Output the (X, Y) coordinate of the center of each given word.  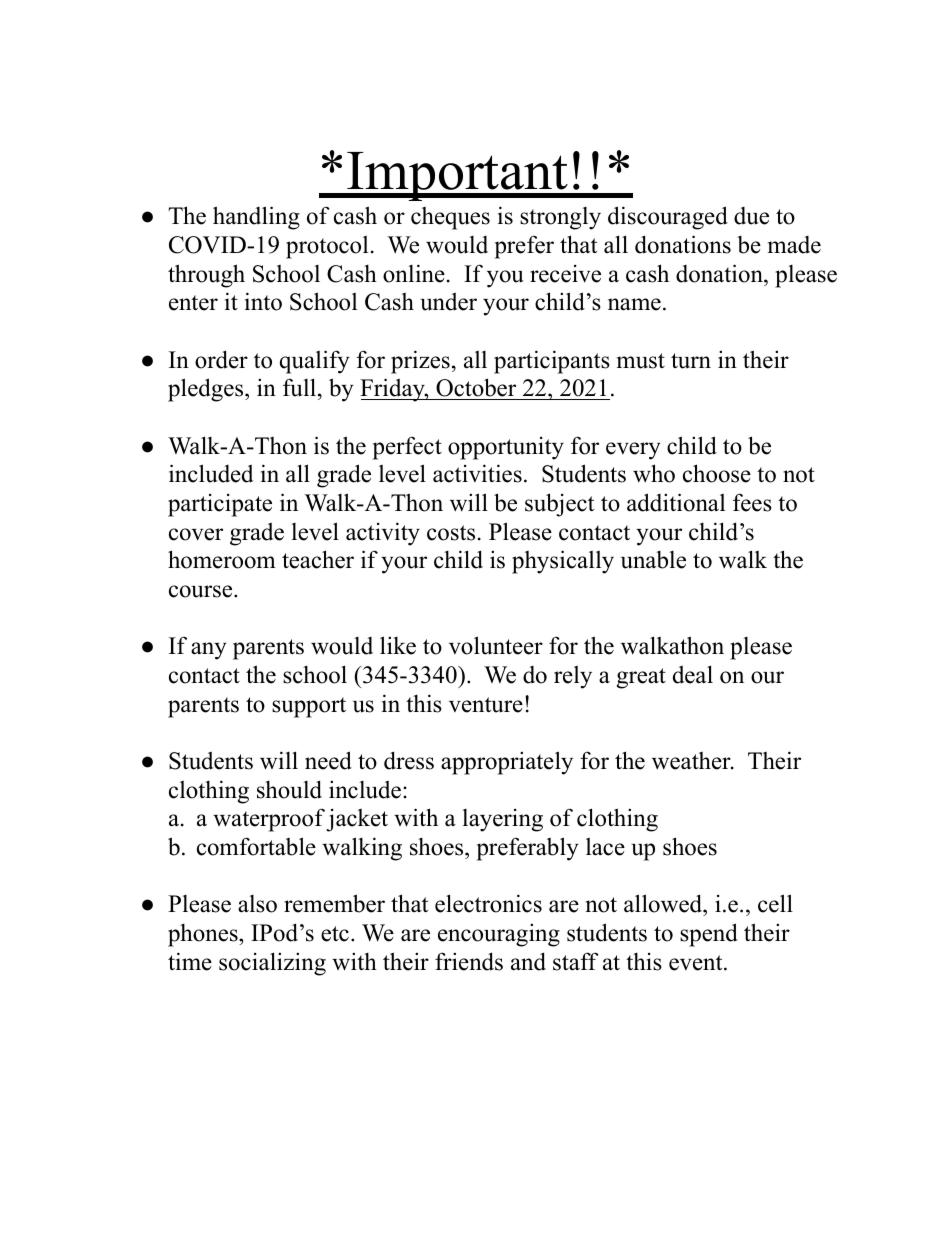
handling (256, 218)
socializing (272, 964)
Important (458, 176)
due (751, 216)
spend (709, 935)
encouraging (499, 935)
